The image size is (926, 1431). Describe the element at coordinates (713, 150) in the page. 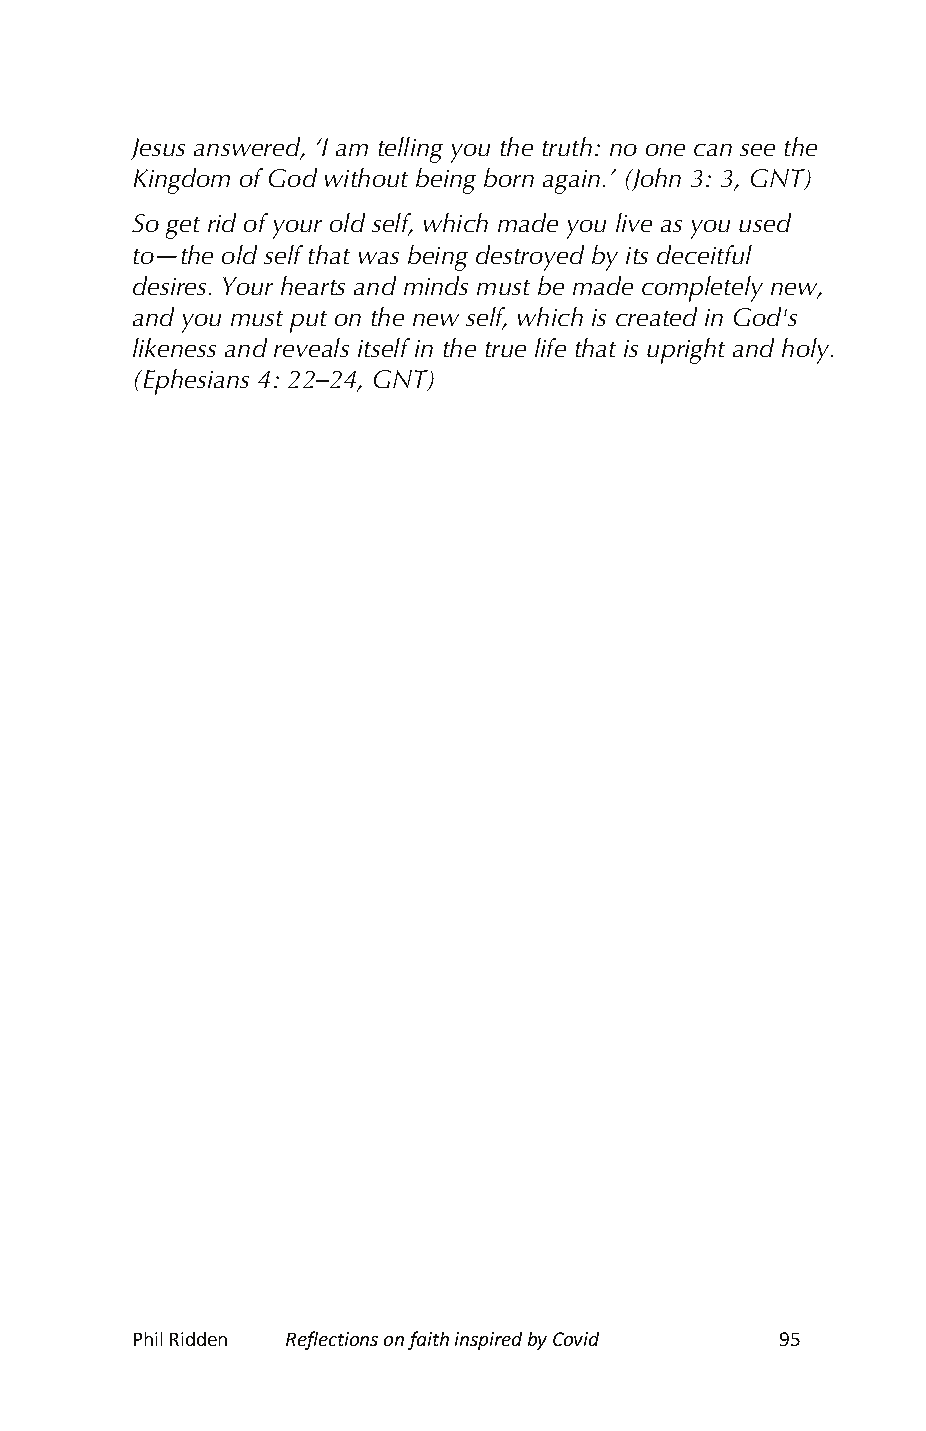

I see `can` at that location.
